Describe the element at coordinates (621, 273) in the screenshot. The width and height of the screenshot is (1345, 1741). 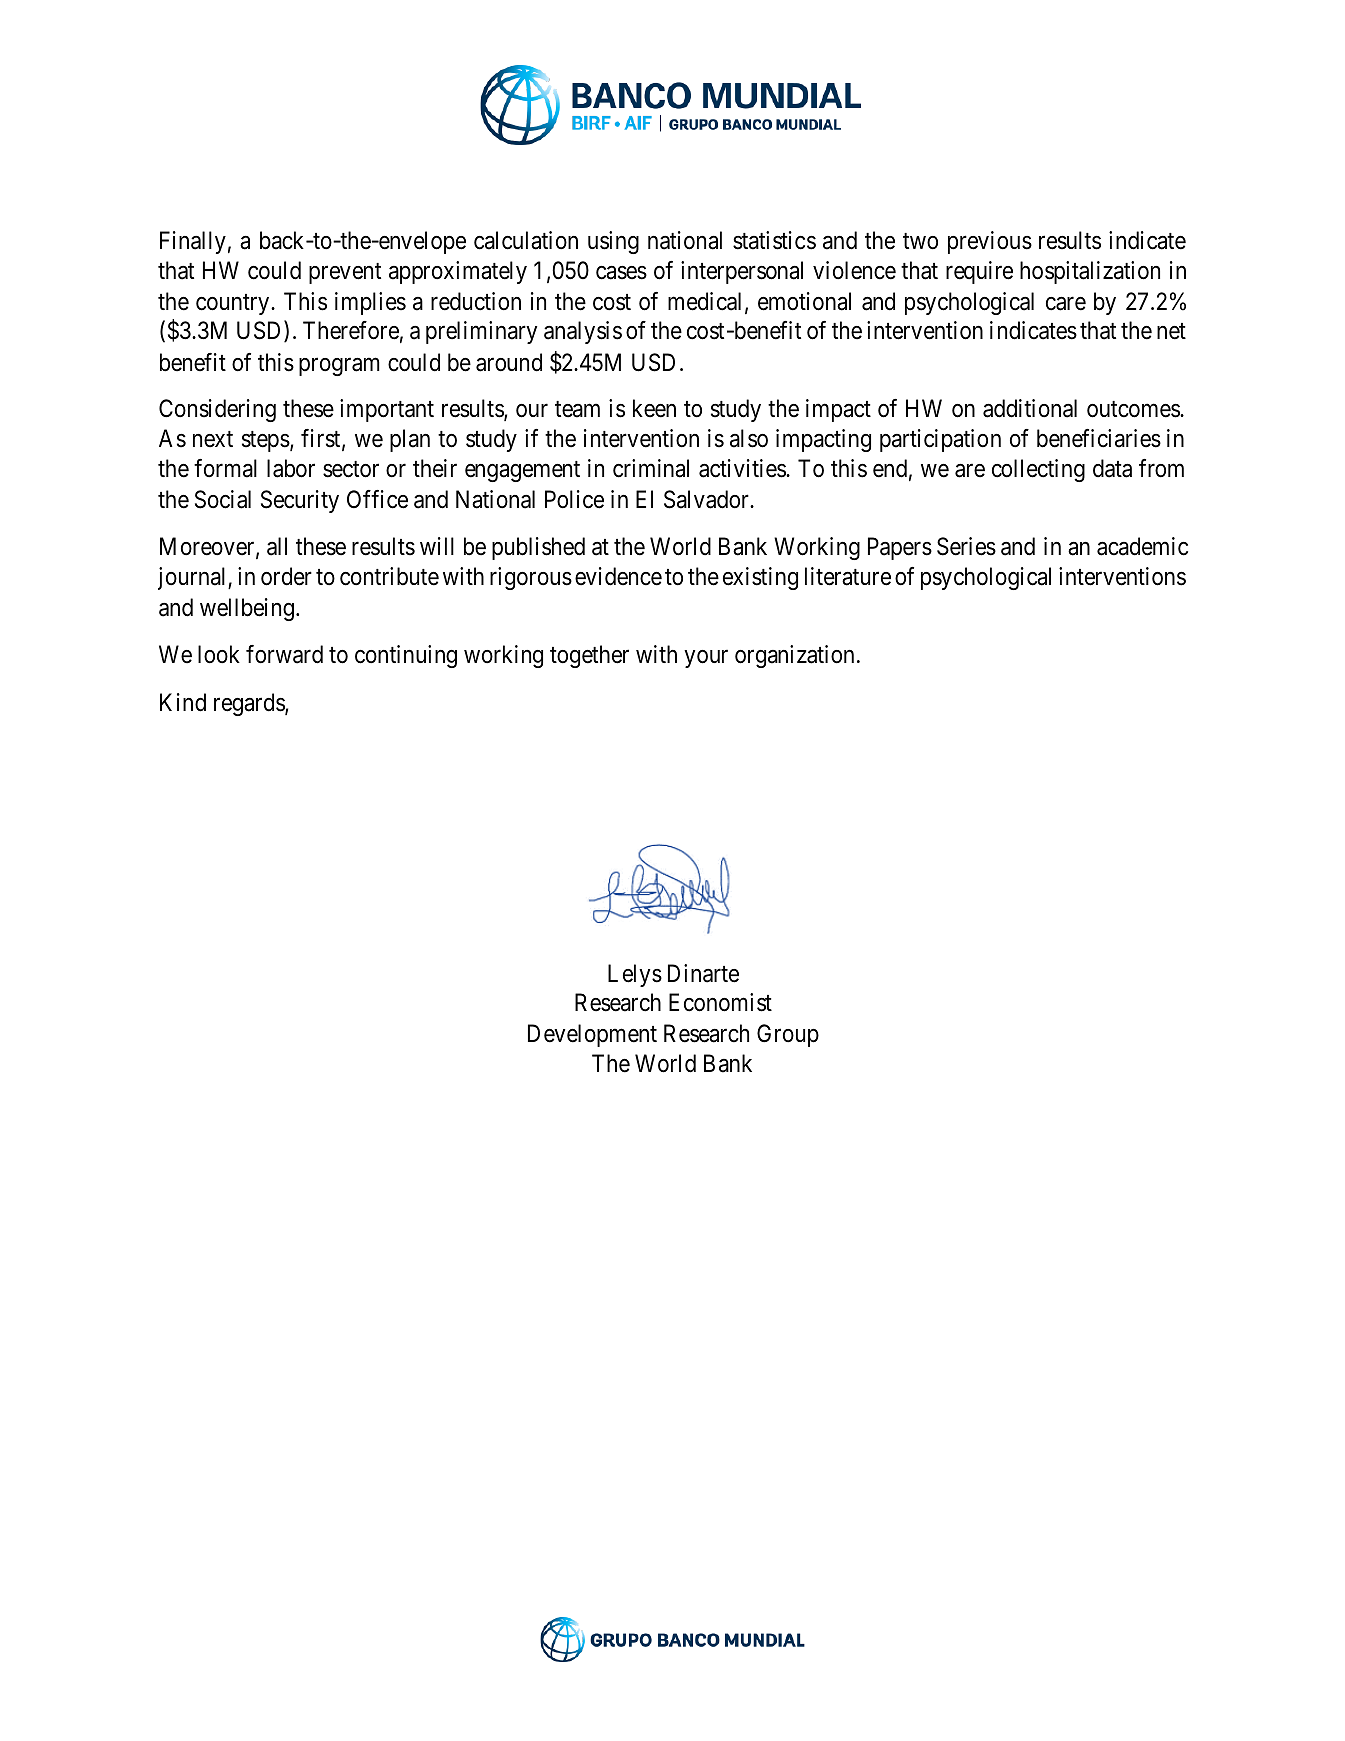
I see `cases` at that location.
